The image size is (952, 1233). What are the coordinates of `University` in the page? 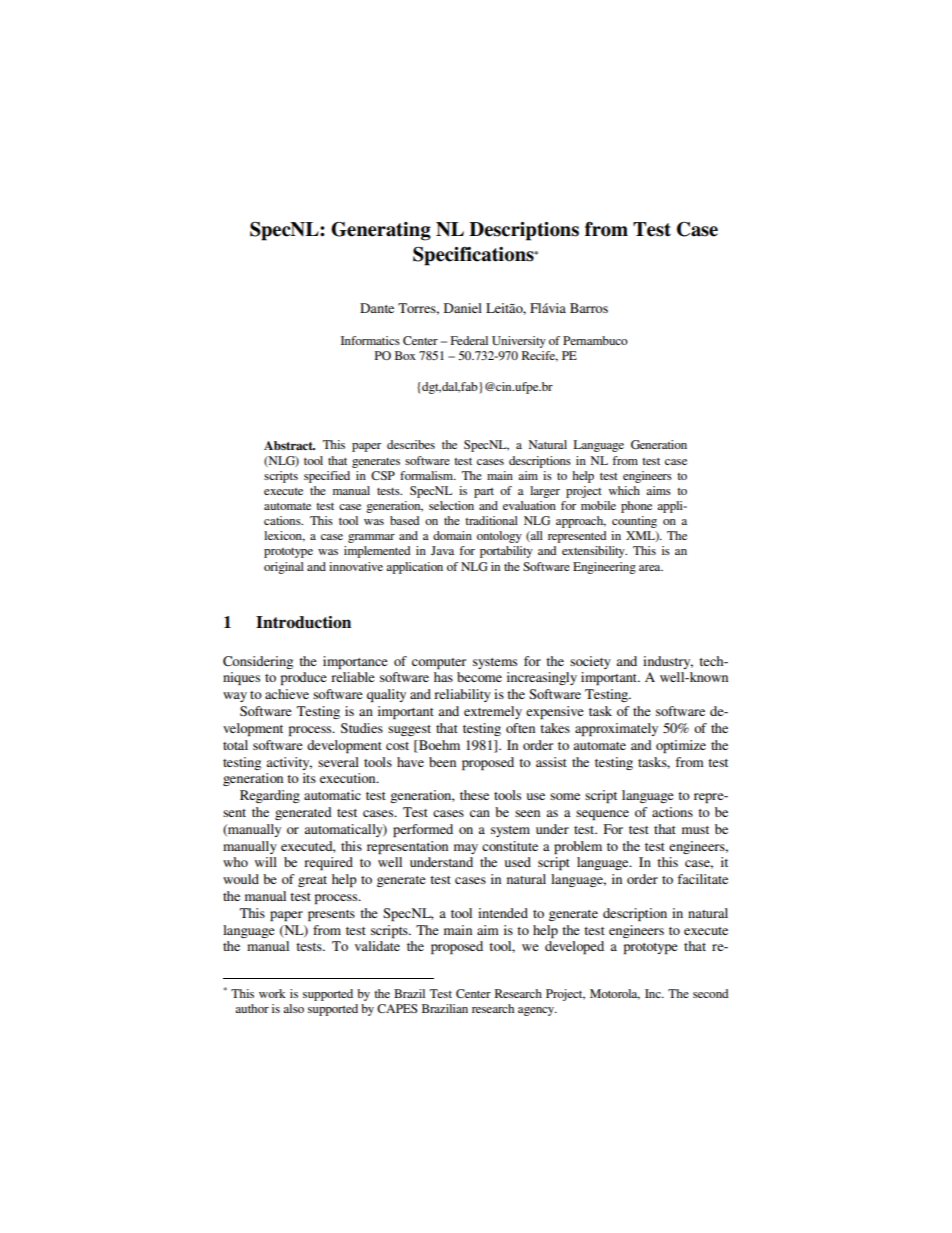 It's located at (519, 342).
